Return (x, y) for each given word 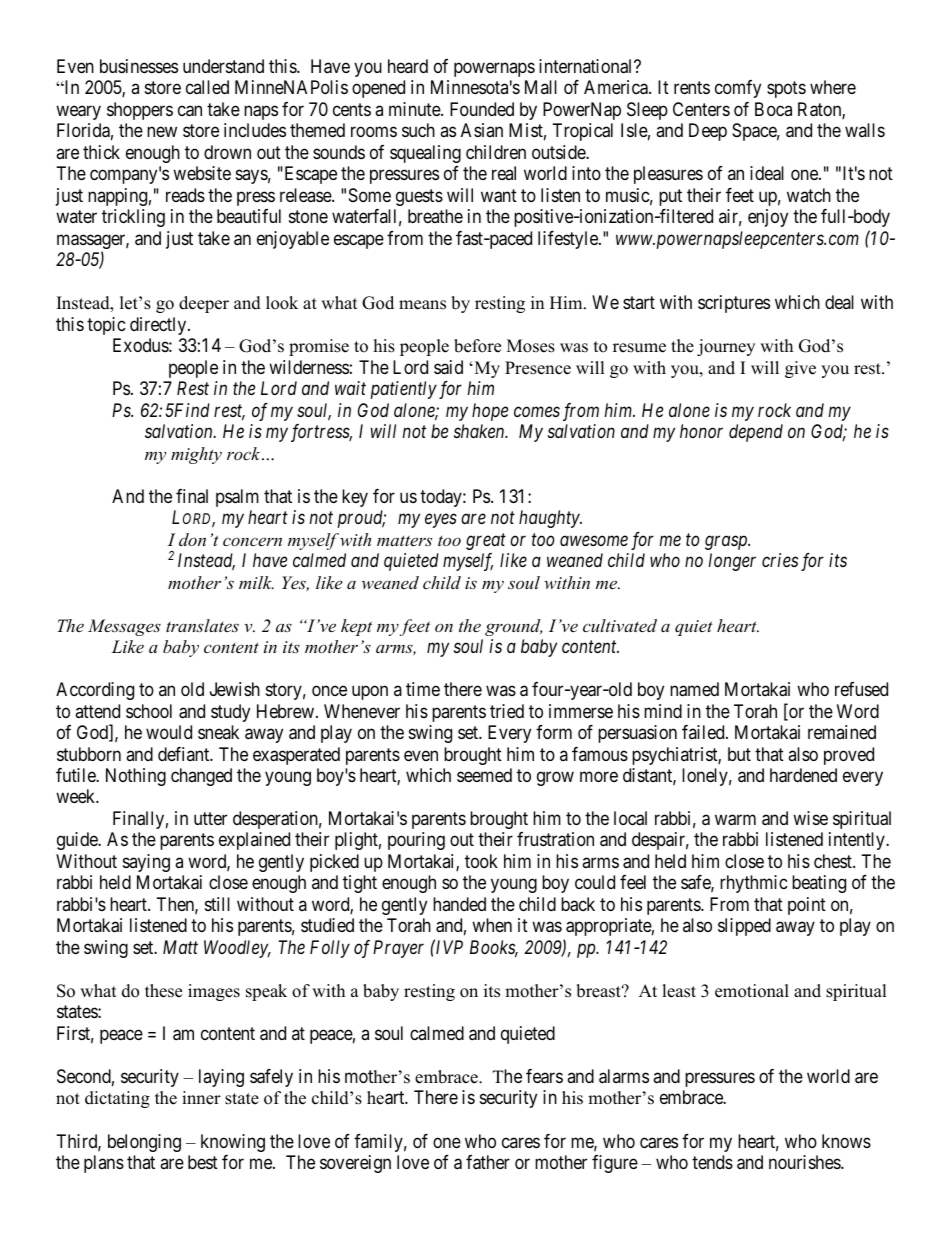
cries (780, 560)
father (488, 1162)
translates (202, 625)
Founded (482, 109)
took (481, 861)
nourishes (805, 1162)
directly (159, 326)
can (190, 111)
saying (146, 863)
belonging (144, 1143)
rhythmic (754, 884)
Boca (773, 109)
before (477, 346)
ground (513, 627)
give (800, 369)
